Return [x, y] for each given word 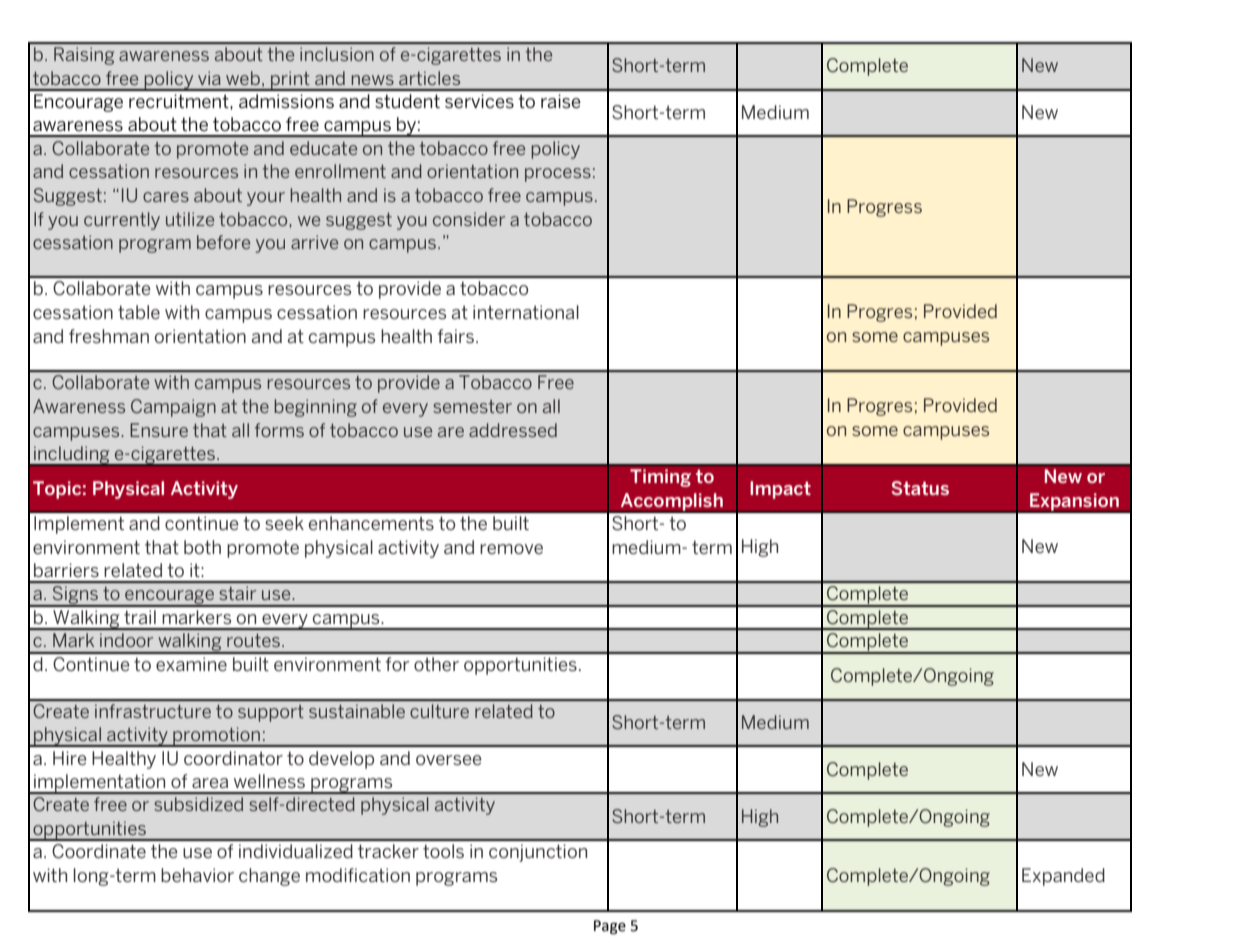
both [202, 547]
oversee [449, 760]
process [558, 175]
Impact [780, 490]
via [209, 78]
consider [469, 219]
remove [511, 549]
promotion [216, 737]
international [526, 312]
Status [920, 488]
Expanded [1063, 877]
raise [561, 101]
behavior [197, 875]
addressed [513, 430]
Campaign [173, 408]
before [223, 242]
